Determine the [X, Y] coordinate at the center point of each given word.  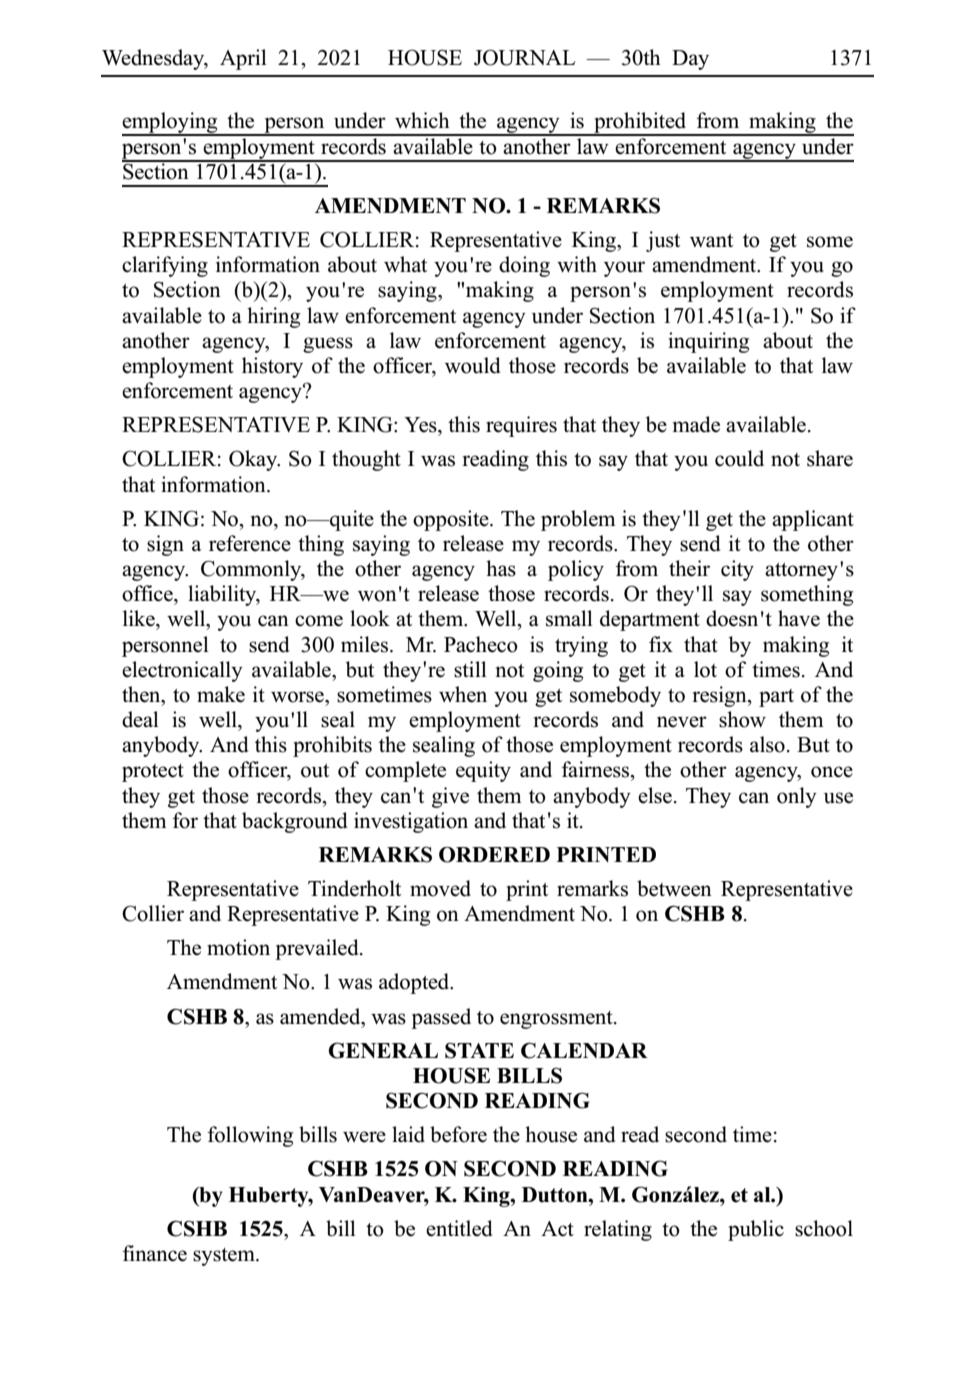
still [470, 669]
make [221, 694]
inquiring [708, 342]
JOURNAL [525, 57]
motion [238, 947]
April [243, 59]
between [674, 888]
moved [440, 888]
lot [705, 669]
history [272, 367]
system [225, 1257]
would [472, 365]
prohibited [640, 124]
